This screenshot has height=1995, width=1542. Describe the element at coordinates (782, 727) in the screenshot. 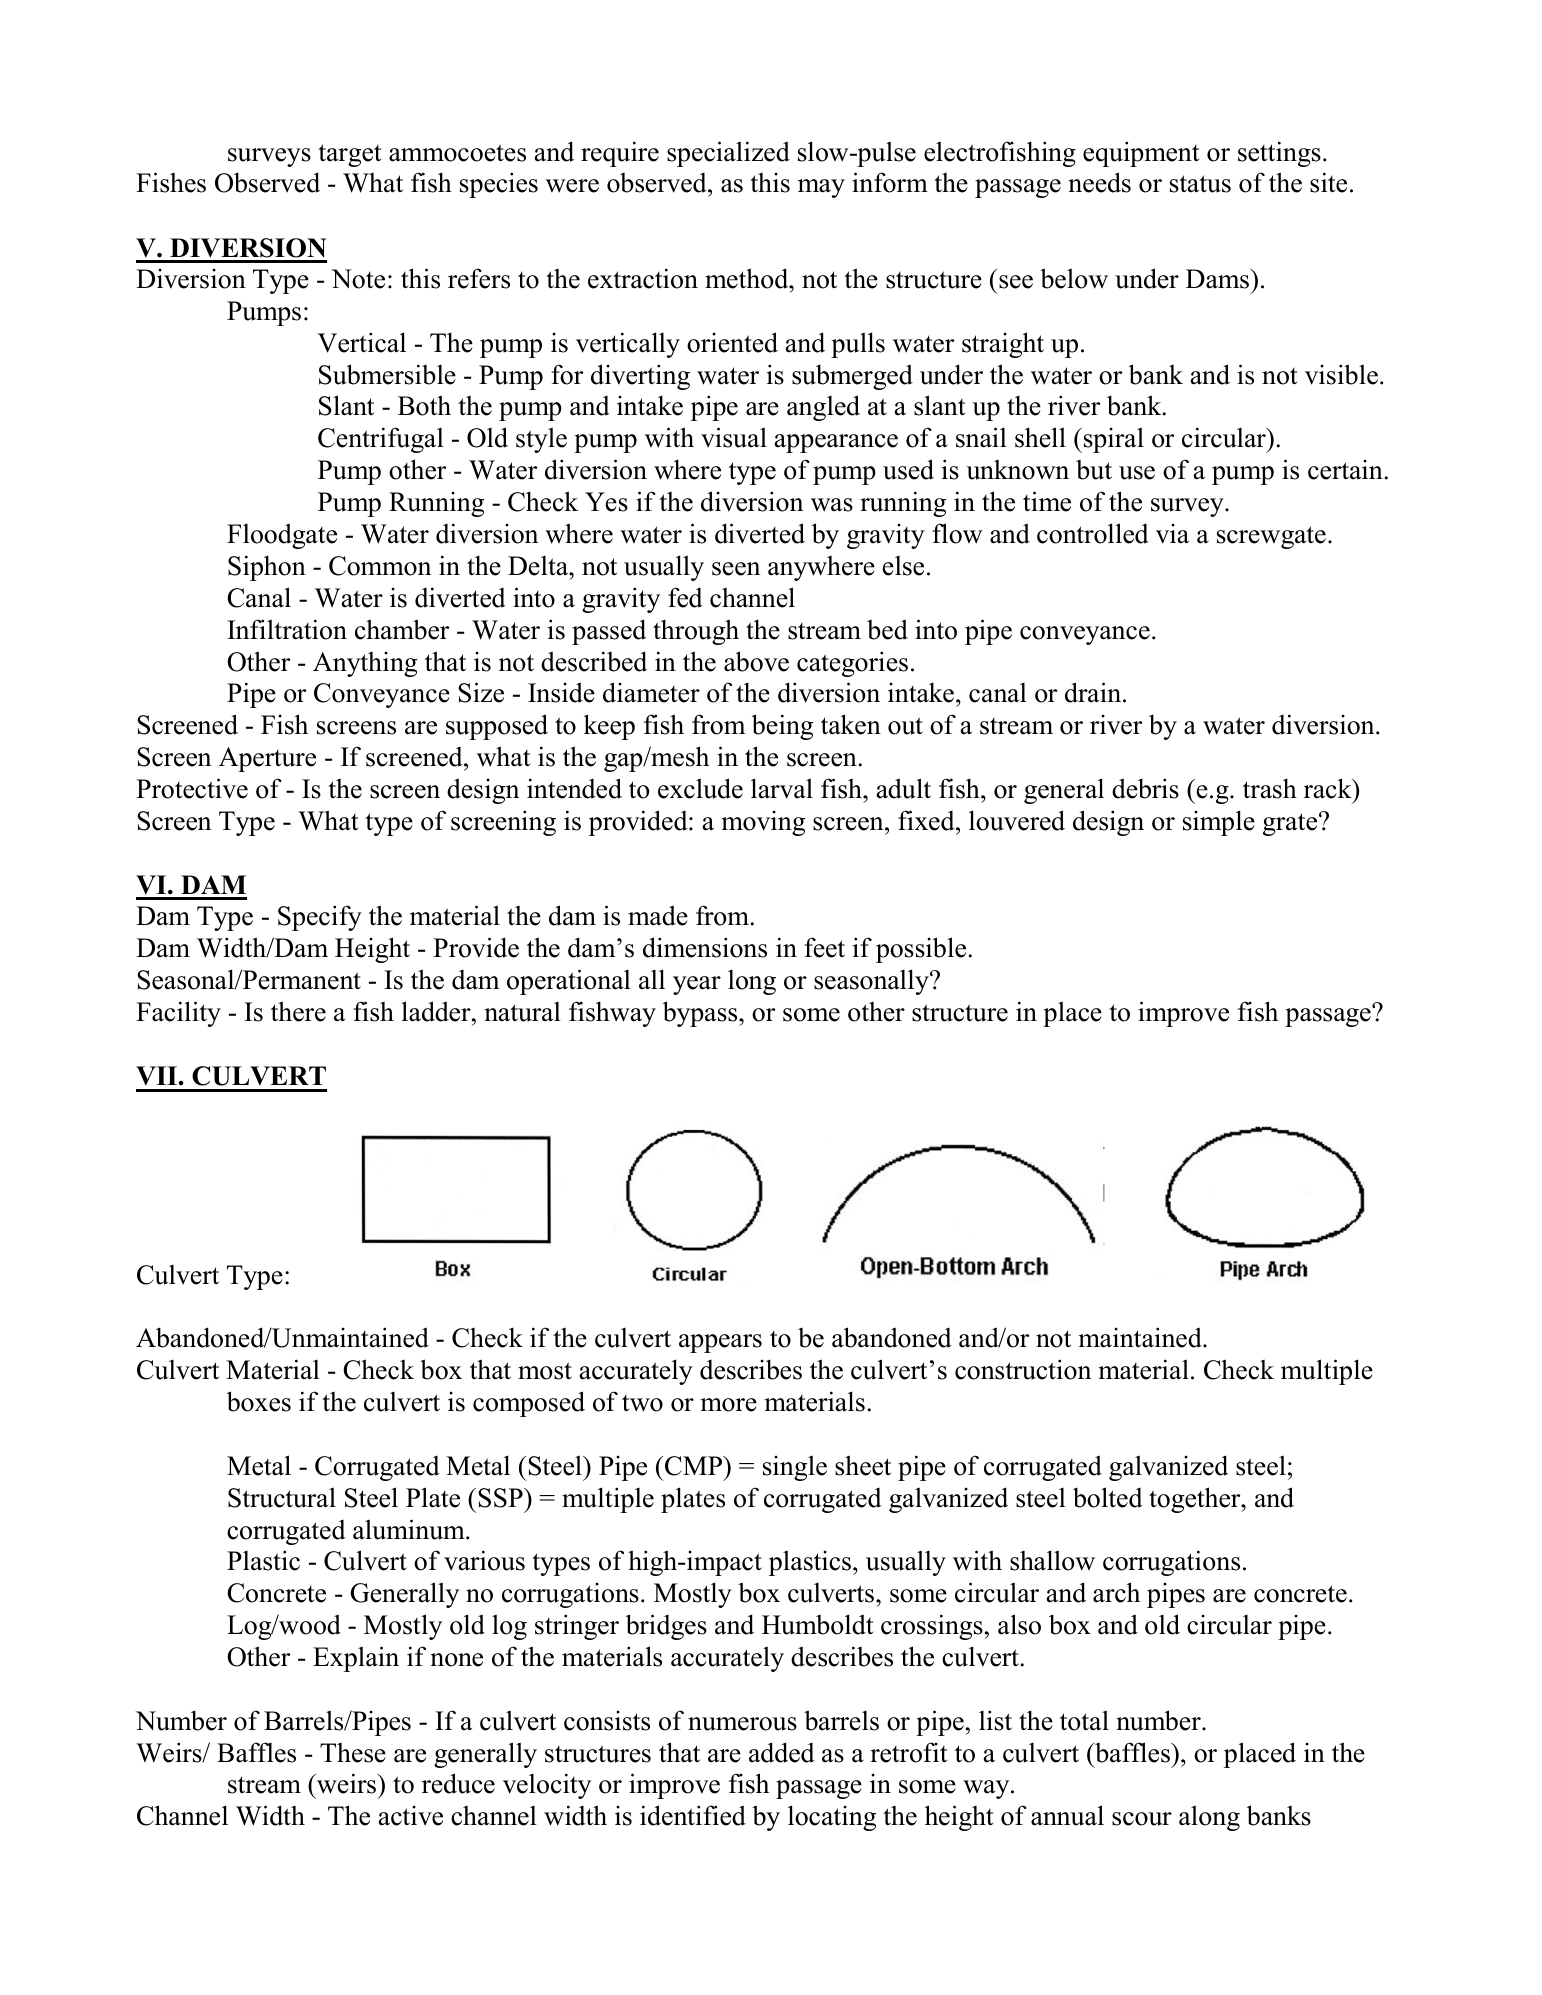

I see `being` at that location.
